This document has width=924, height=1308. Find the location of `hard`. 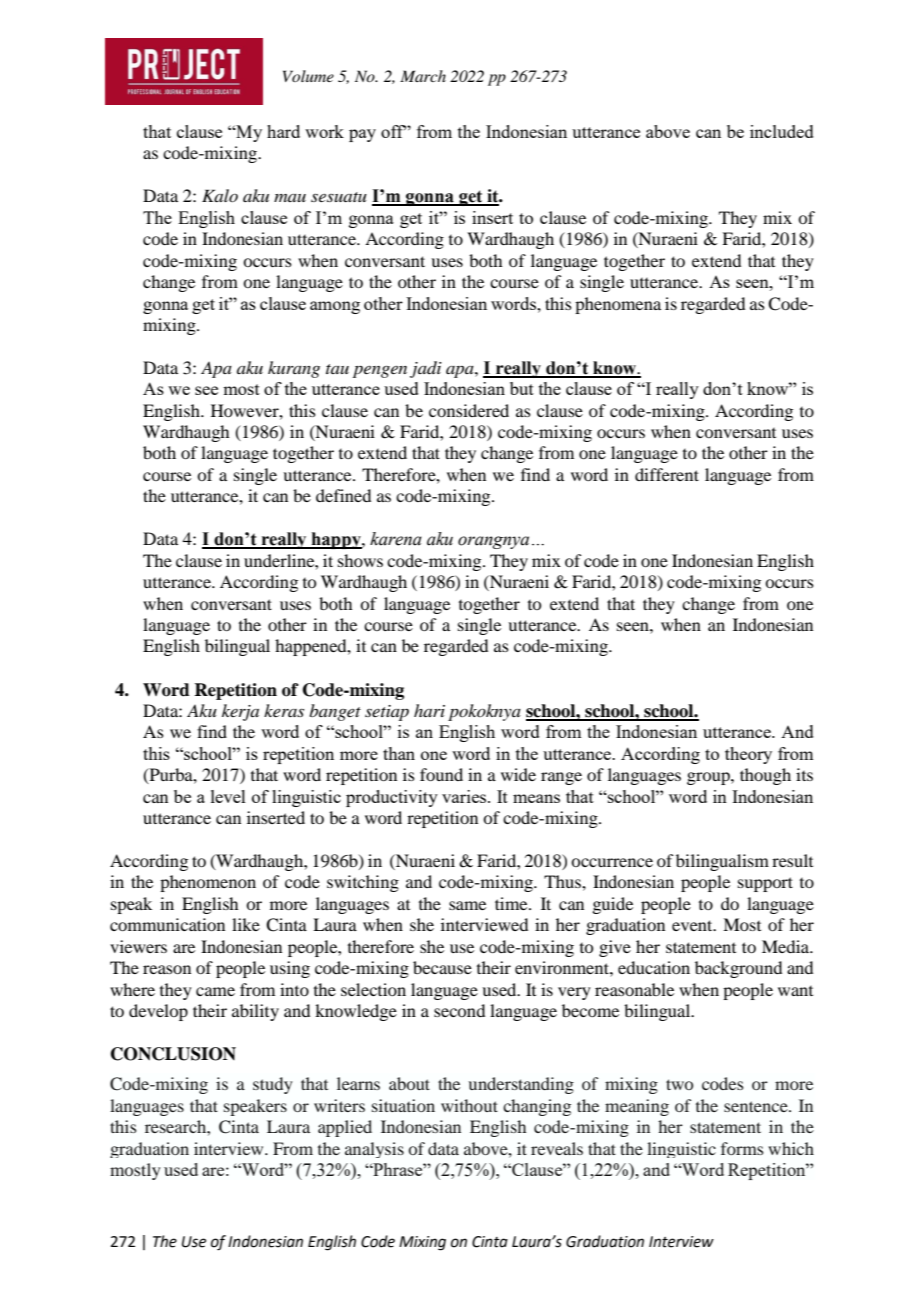

hard is located at coordinates (283, 131).
